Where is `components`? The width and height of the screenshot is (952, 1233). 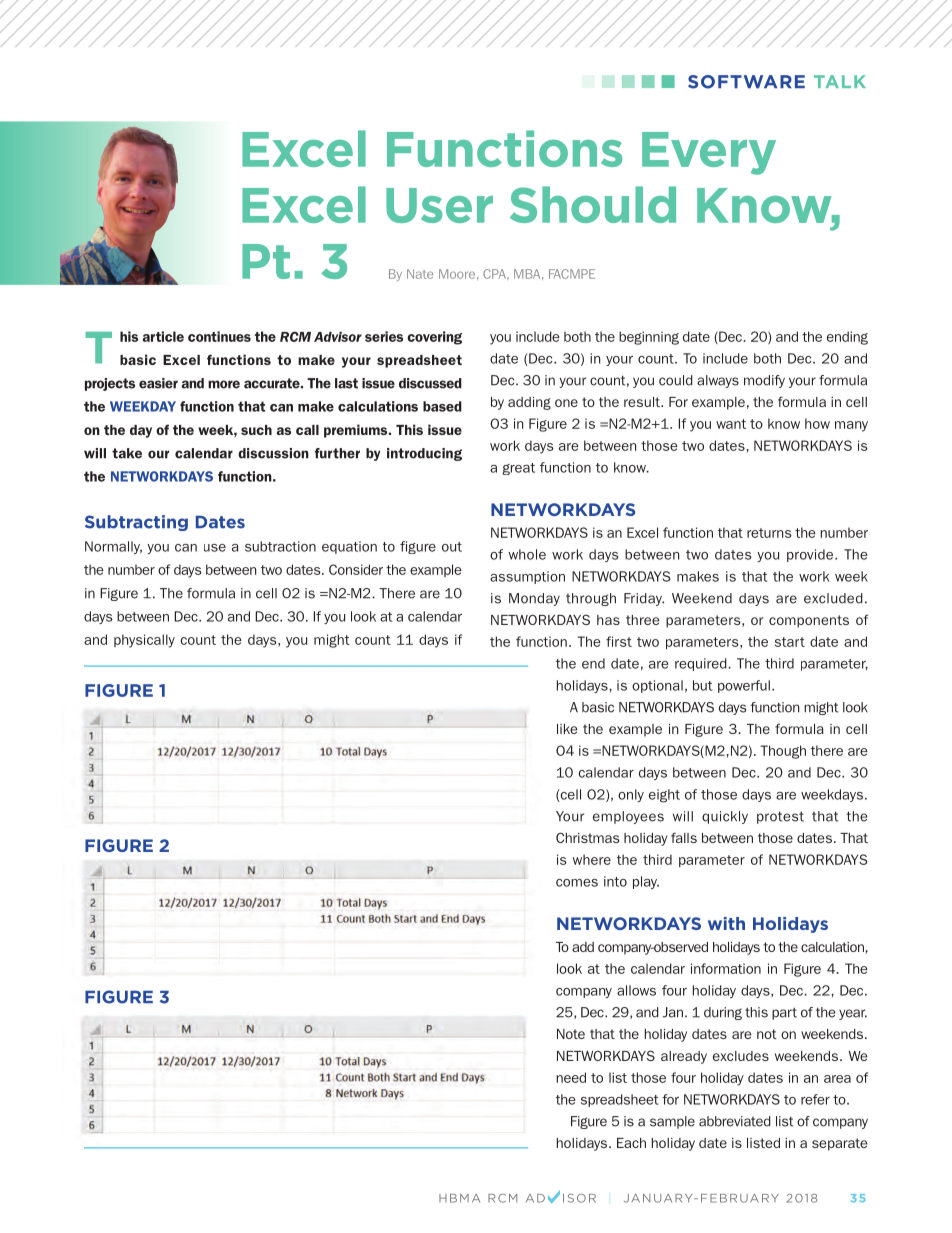 components is located at coordinates (809, 621).
